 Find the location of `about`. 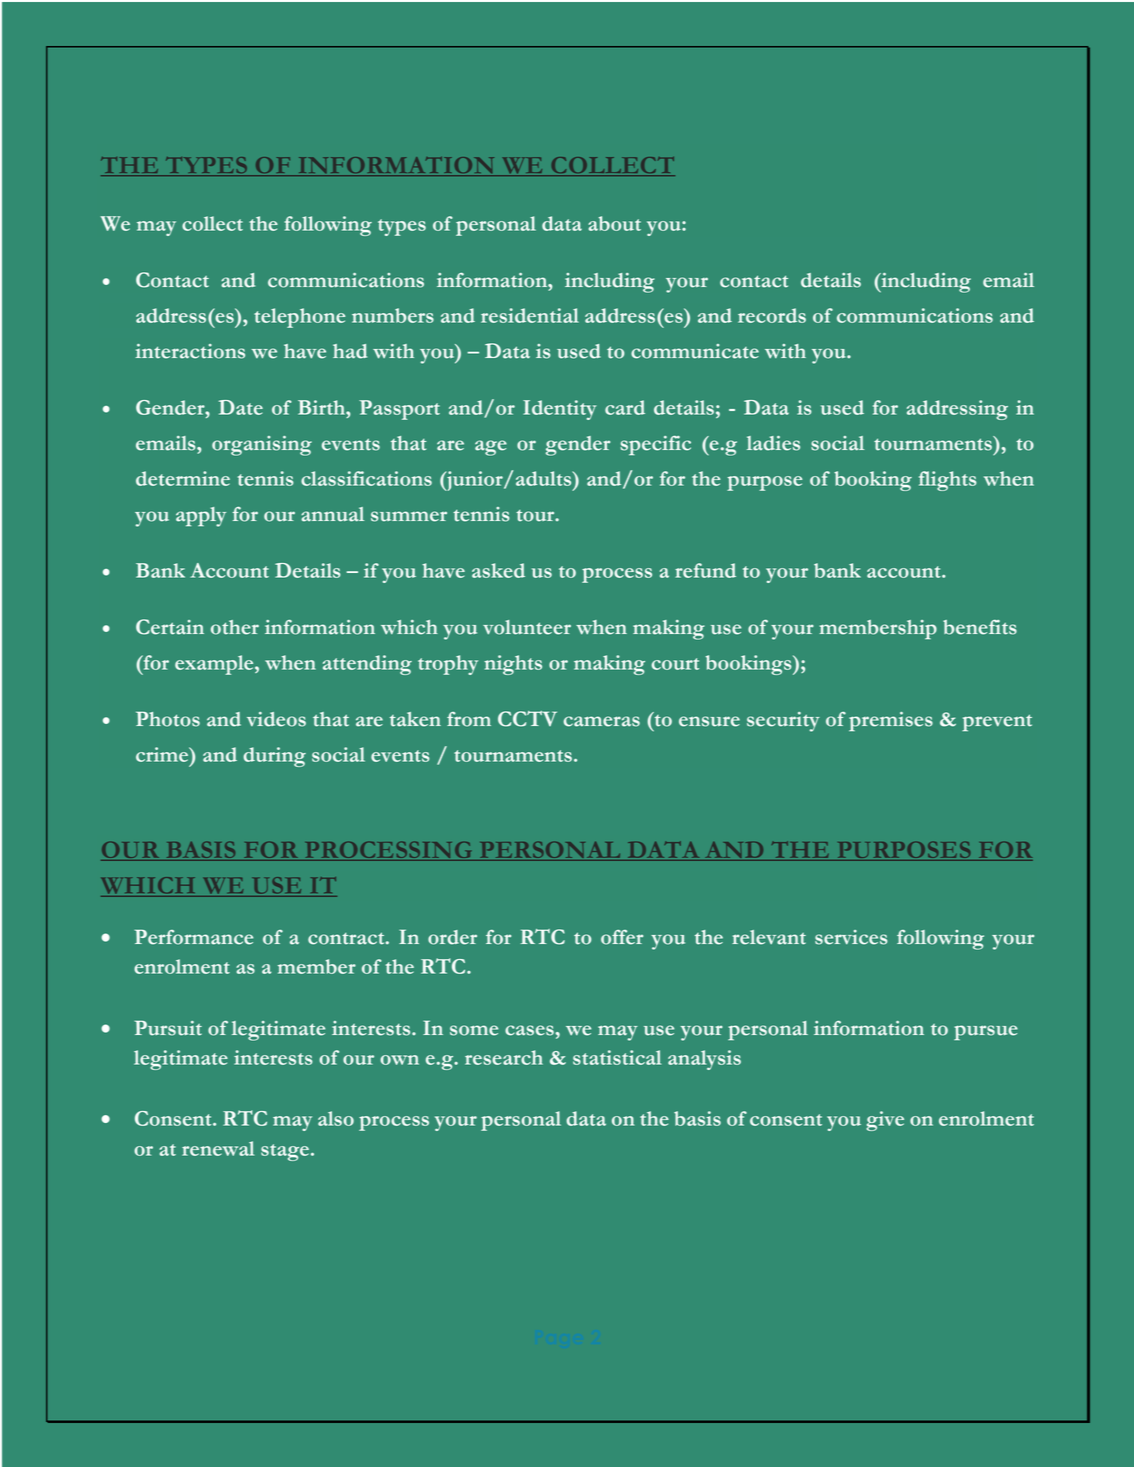

about is located at coordinates (614, 223).
